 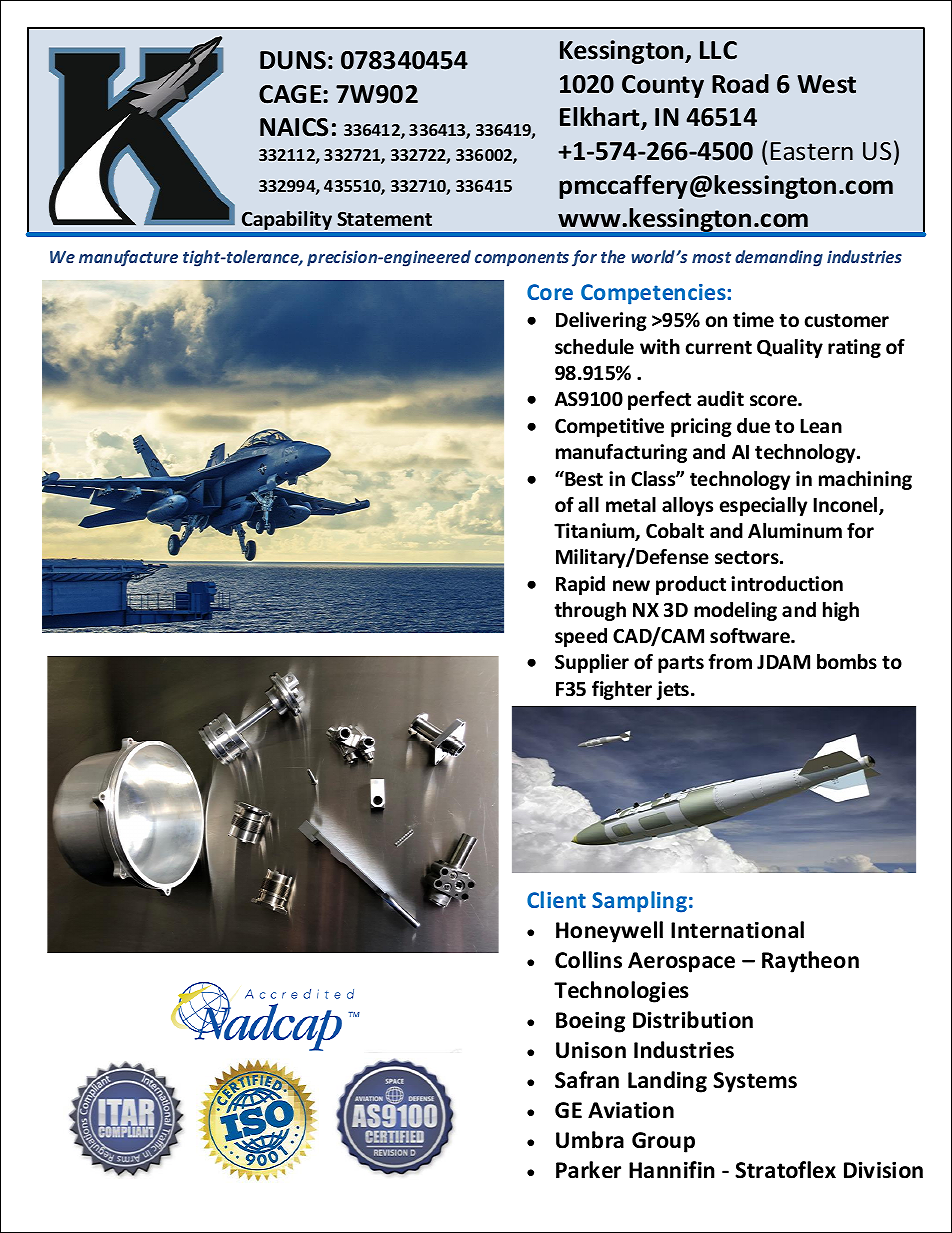 What do you see at coordinates (581, 637) in the image?
I see `speed` at bounding box center [581, 637].
